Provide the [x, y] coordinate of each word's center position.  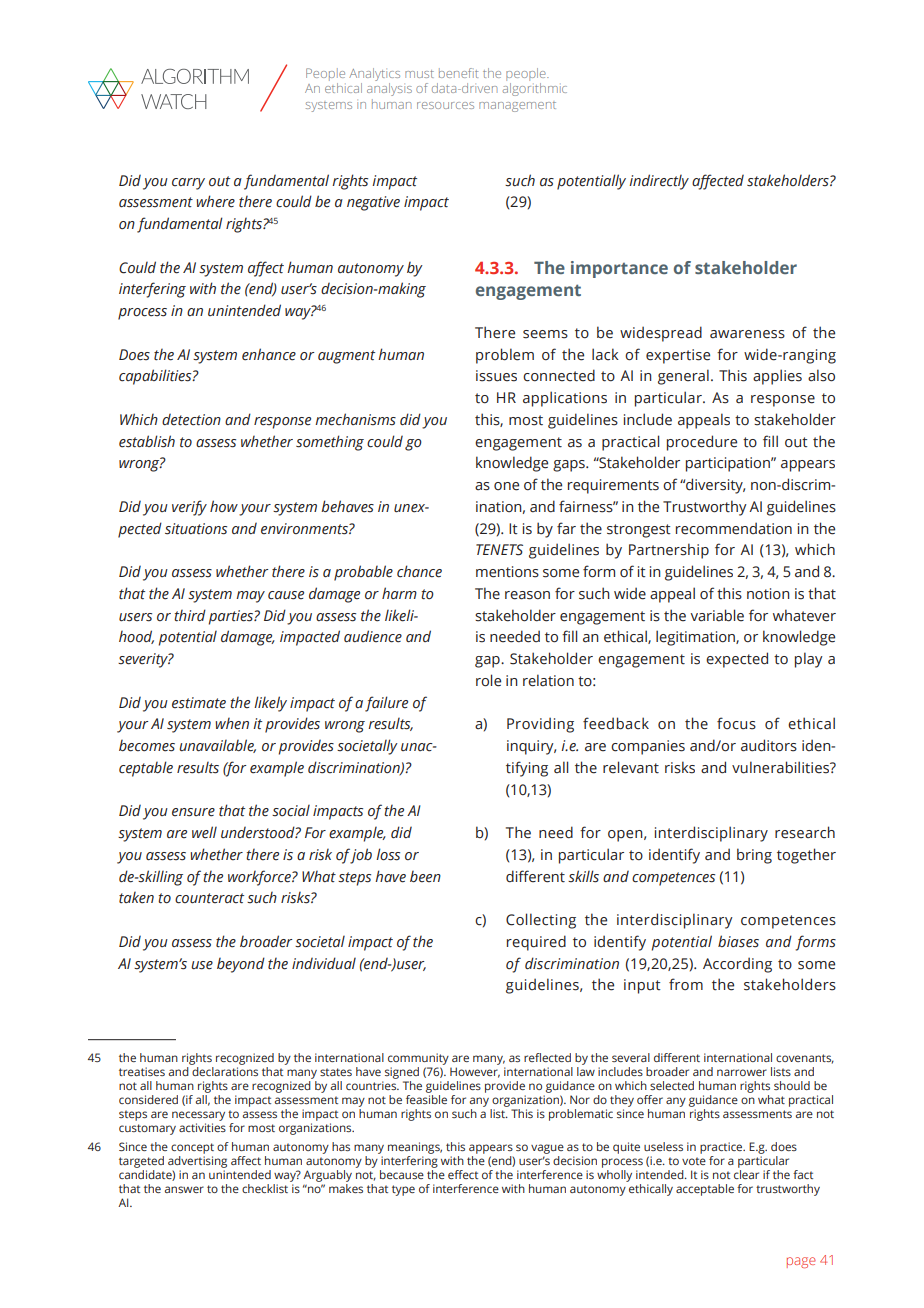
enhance [269, 354]
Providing [540, 725]
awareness [747, 334]
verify [189, 508]
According [737, 965]
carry [188, 184]
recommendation [734, 528]
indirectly [659, 182]
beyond [241, 965]
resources [445, 105]
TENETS [499, 550]
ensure [193, 812]
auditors [769, 745]
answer [184, 1189]
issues [496, 376]
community [419, 1060]
